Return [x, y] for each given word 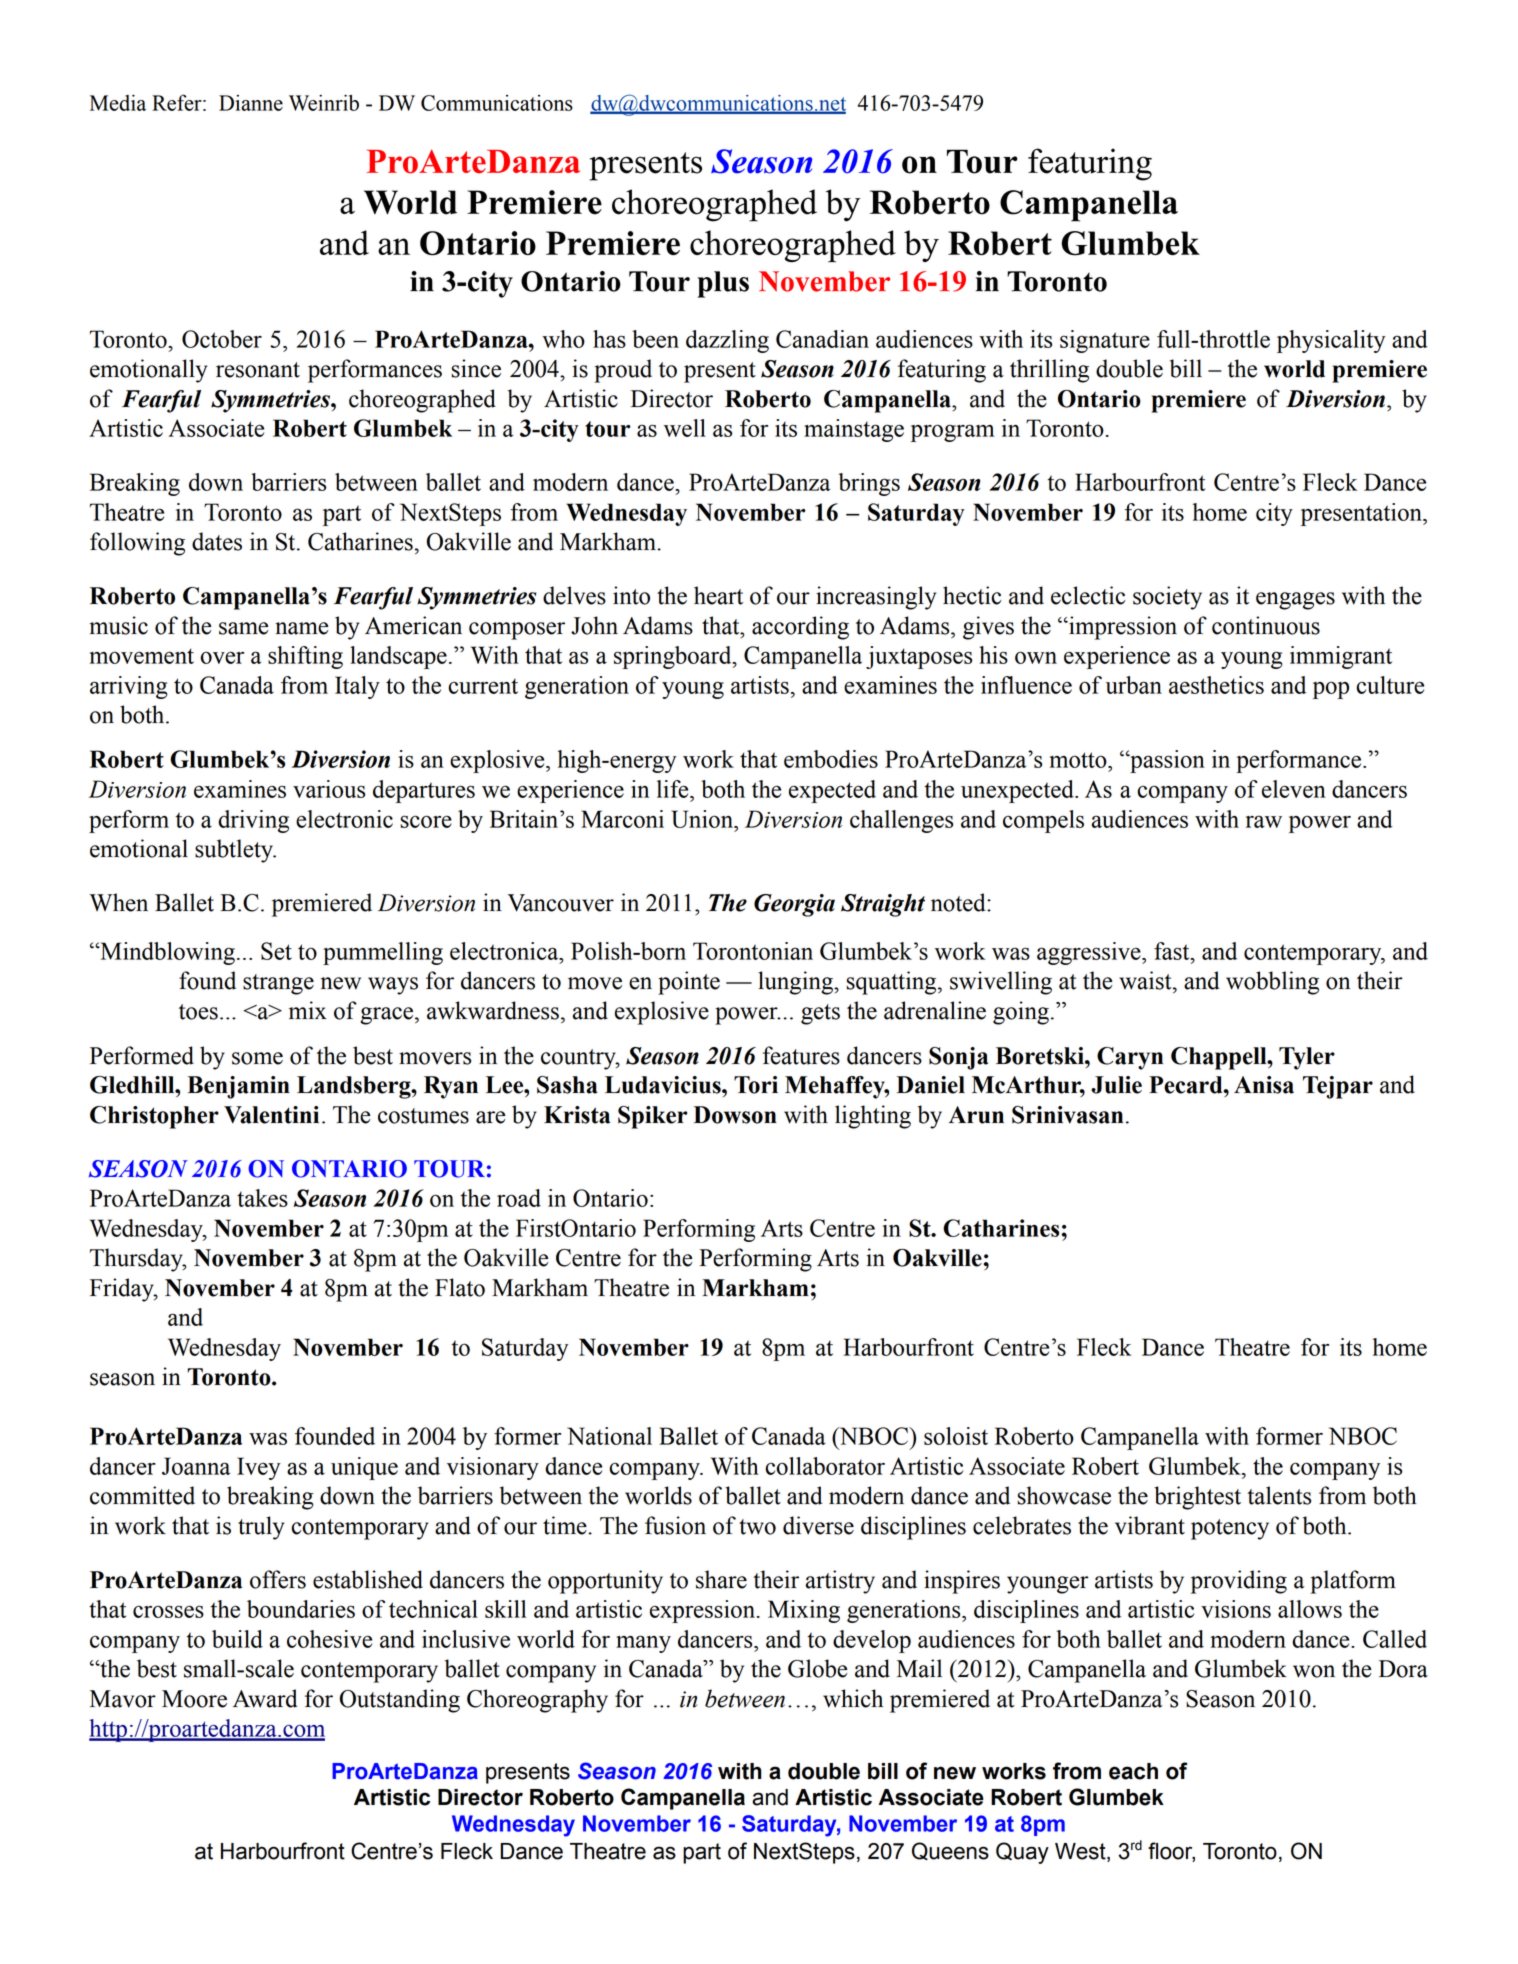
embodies [831, 759]
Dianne [251, 103]
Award [265, 1698]
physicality [1331, 341]
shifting [305, 657]
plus [723, 284]
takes [262, 1198]
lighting [873, 1117]
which [853, 1698]
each [1133, 1771]
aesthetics [1216, 685]
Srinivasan [1067, 1115]
